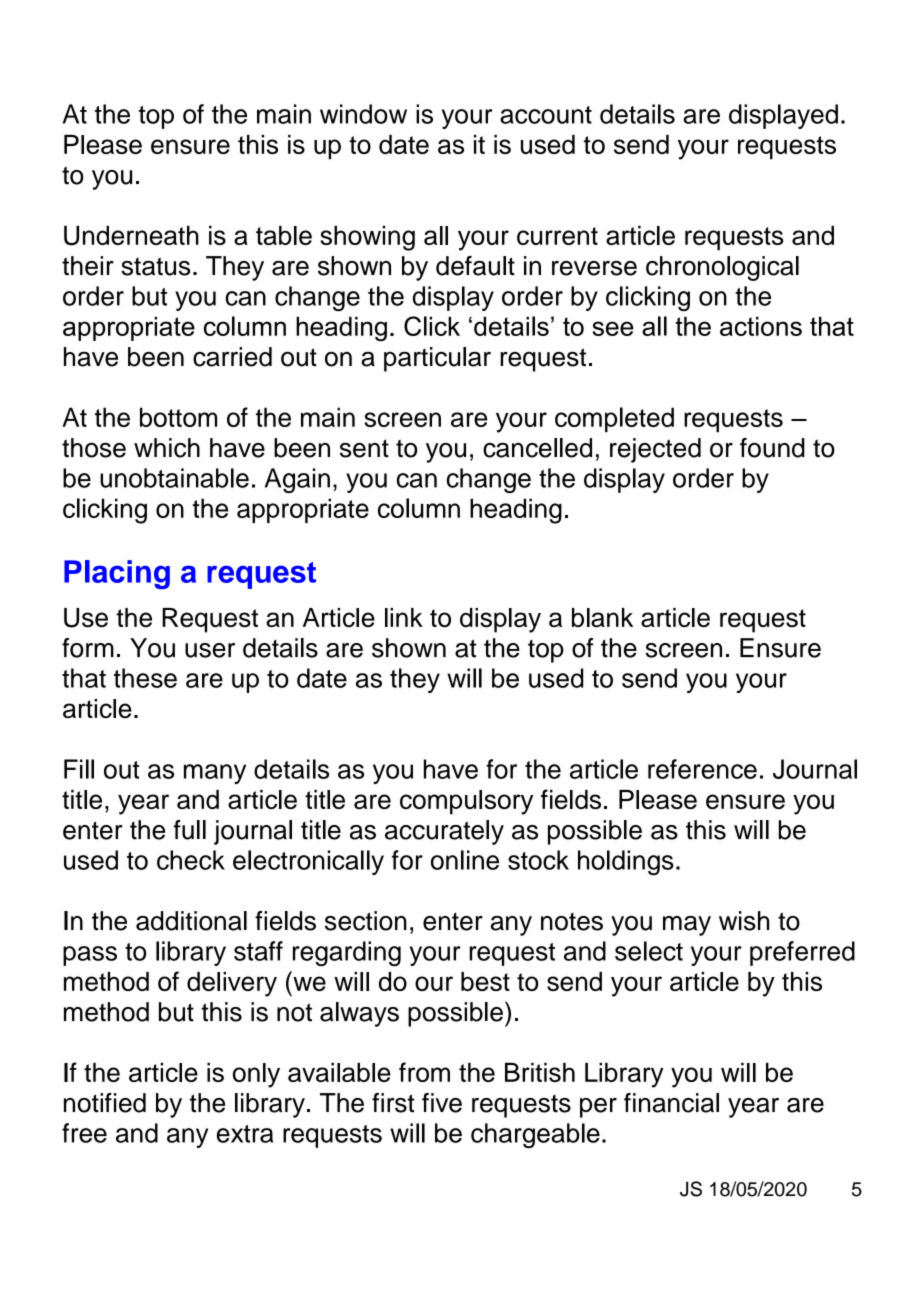 This document has height=1308, width=924. I want to click on carried, so click(232, 357).
